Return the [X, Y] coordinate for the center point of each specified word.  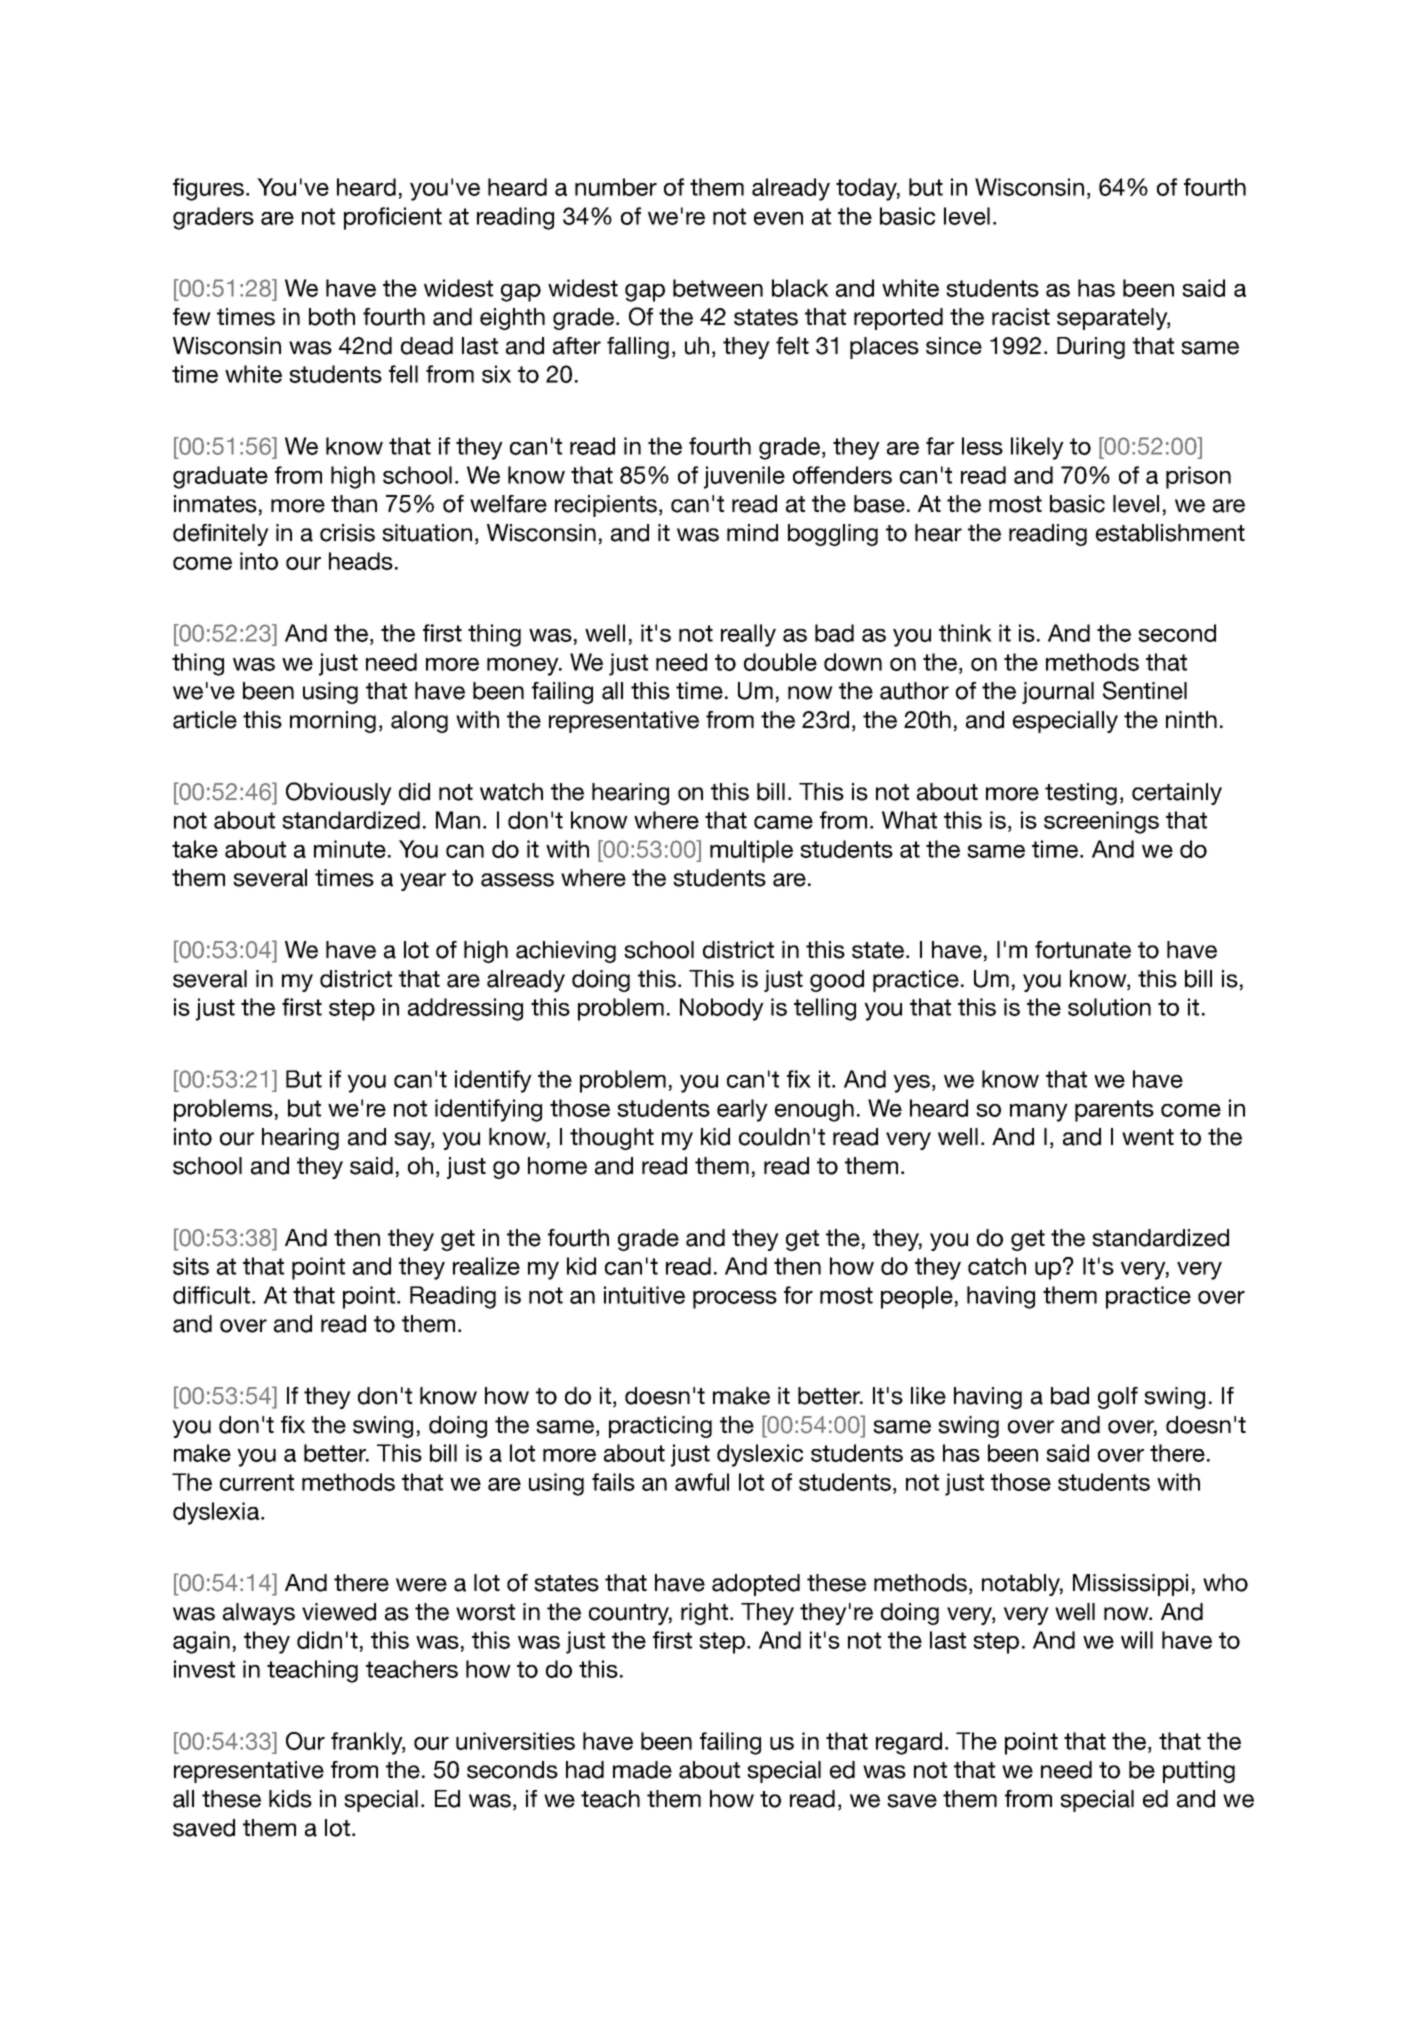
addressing [465, 1009]
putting [1199, 1772]
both [332, 317]
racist [1021, 317]
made [642, 1770]
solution [1109, 1007]
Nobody [722, 1009]
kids [290, 1799]
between [718, 288]
